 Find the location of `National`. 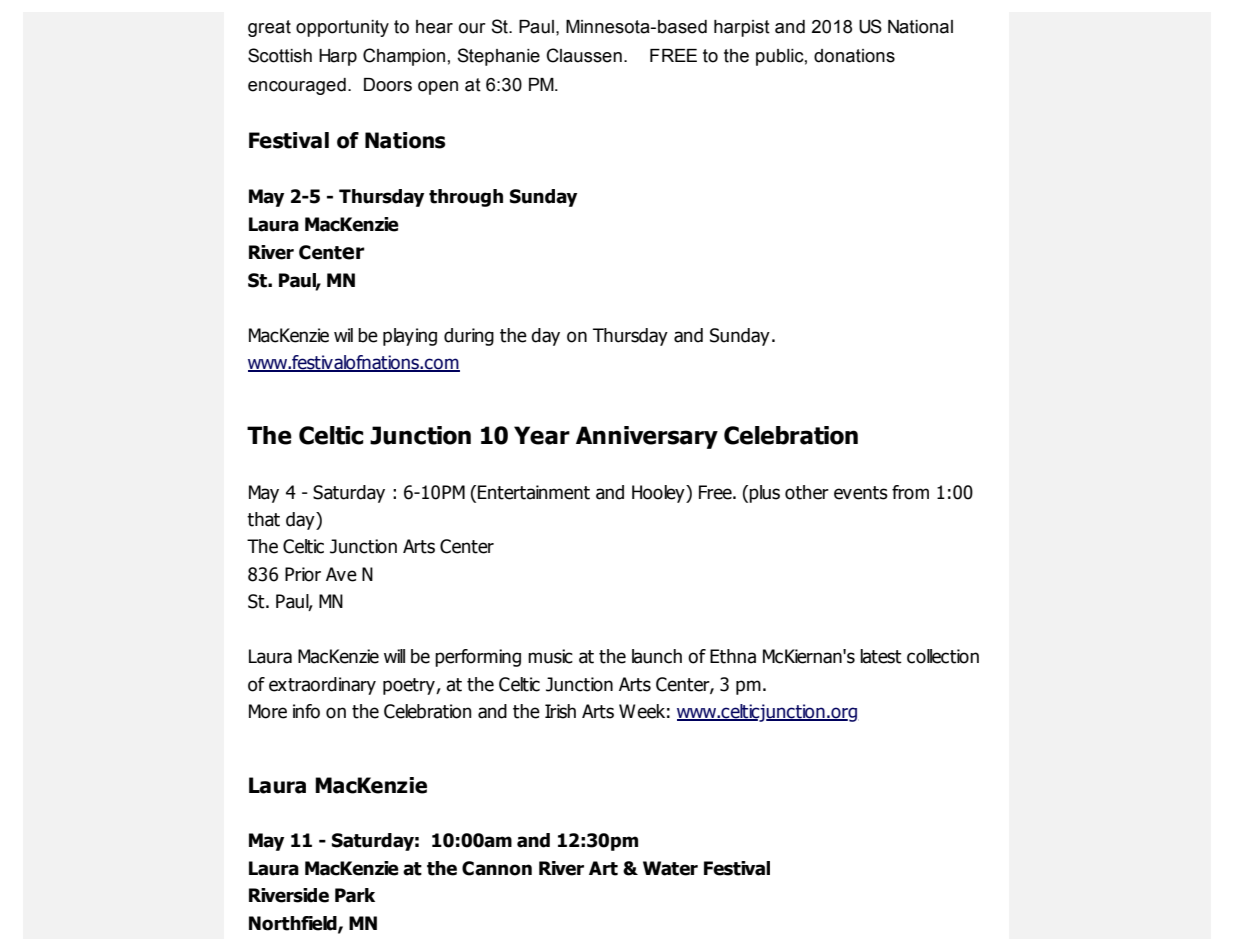

National is located at coordinates (920, 27).
